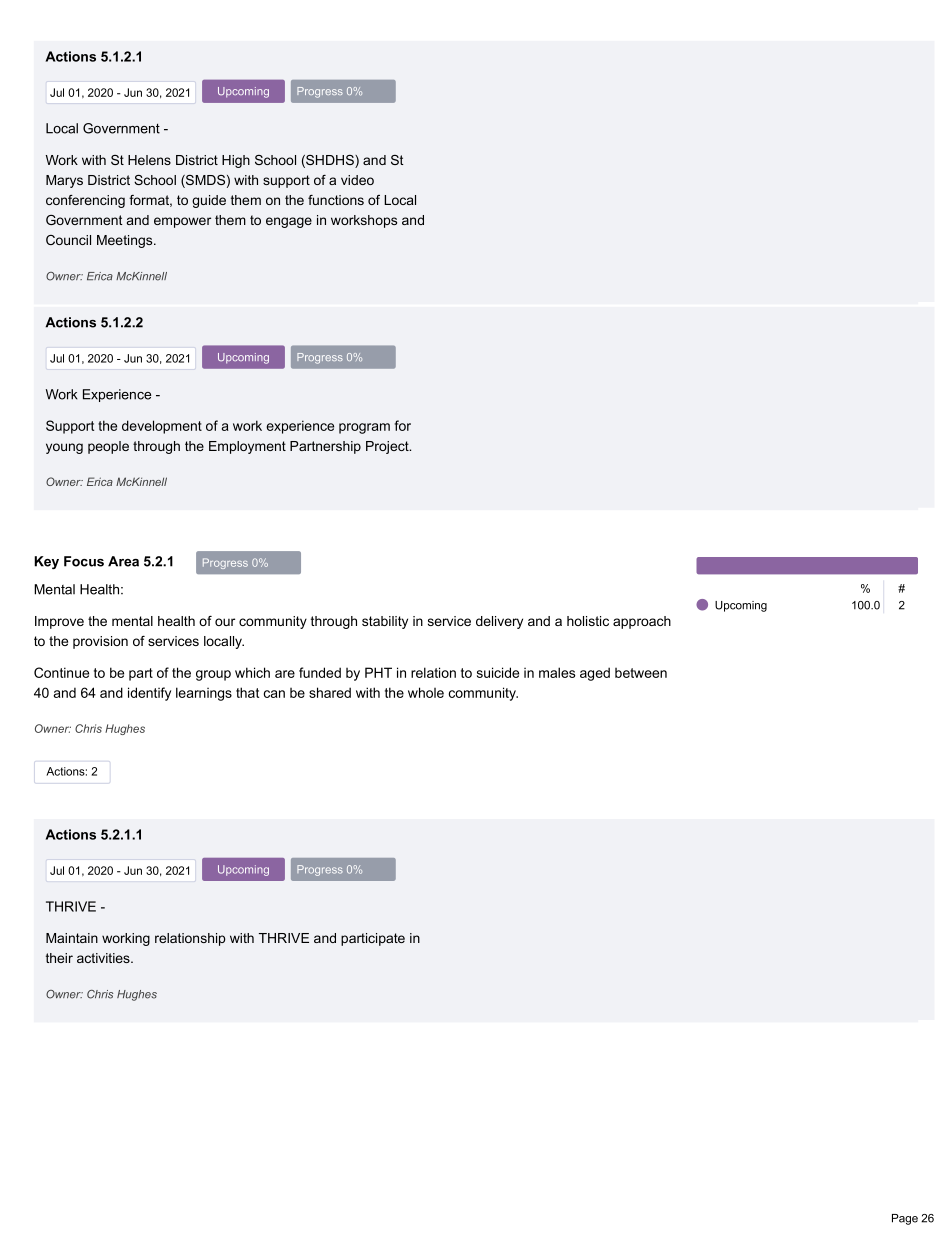 The height and width of the document is (1233, 952). Describe the element at coordinates (357, 180) in the document. I see `video` at that location.
